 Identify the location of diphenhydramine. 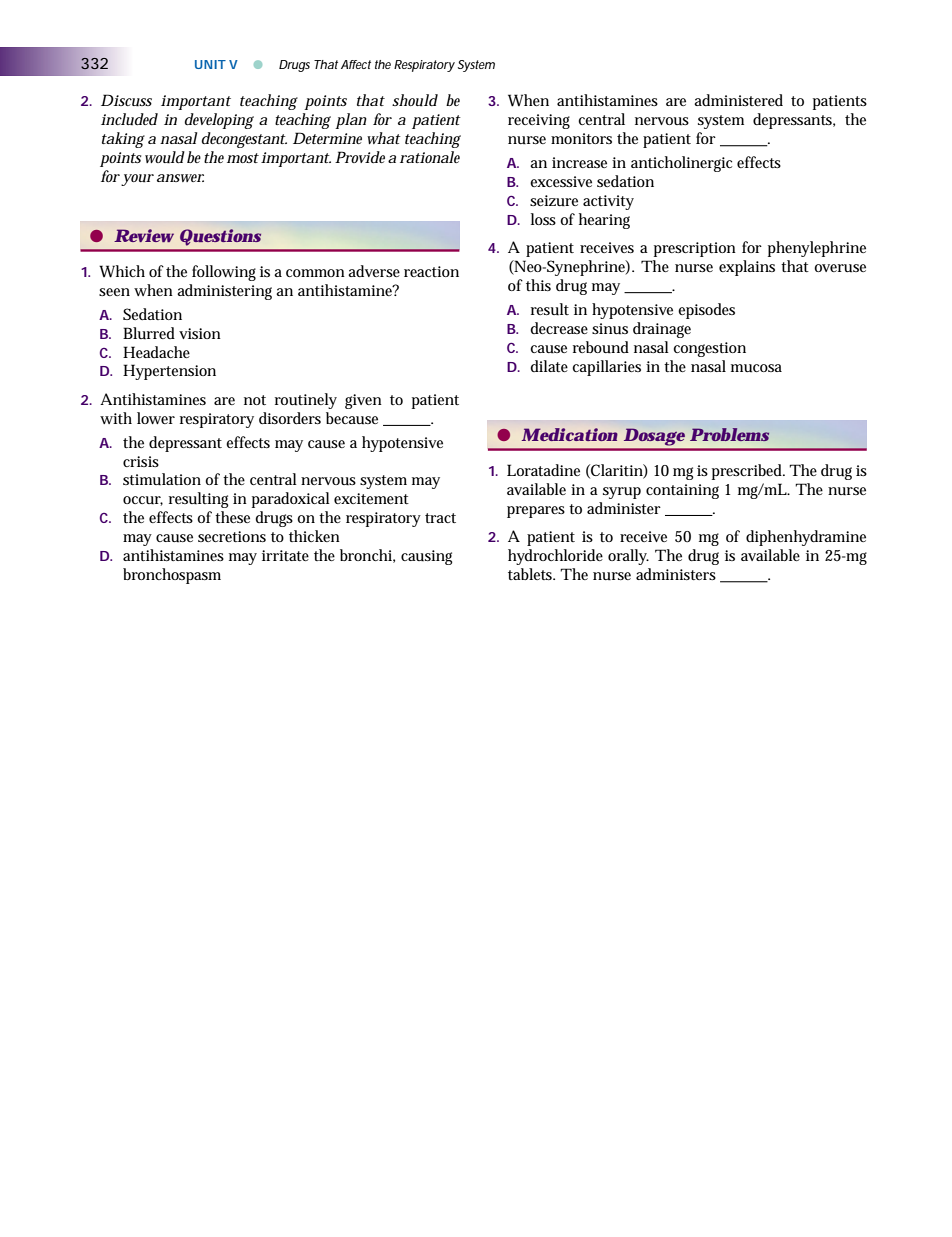
(806, 538).
